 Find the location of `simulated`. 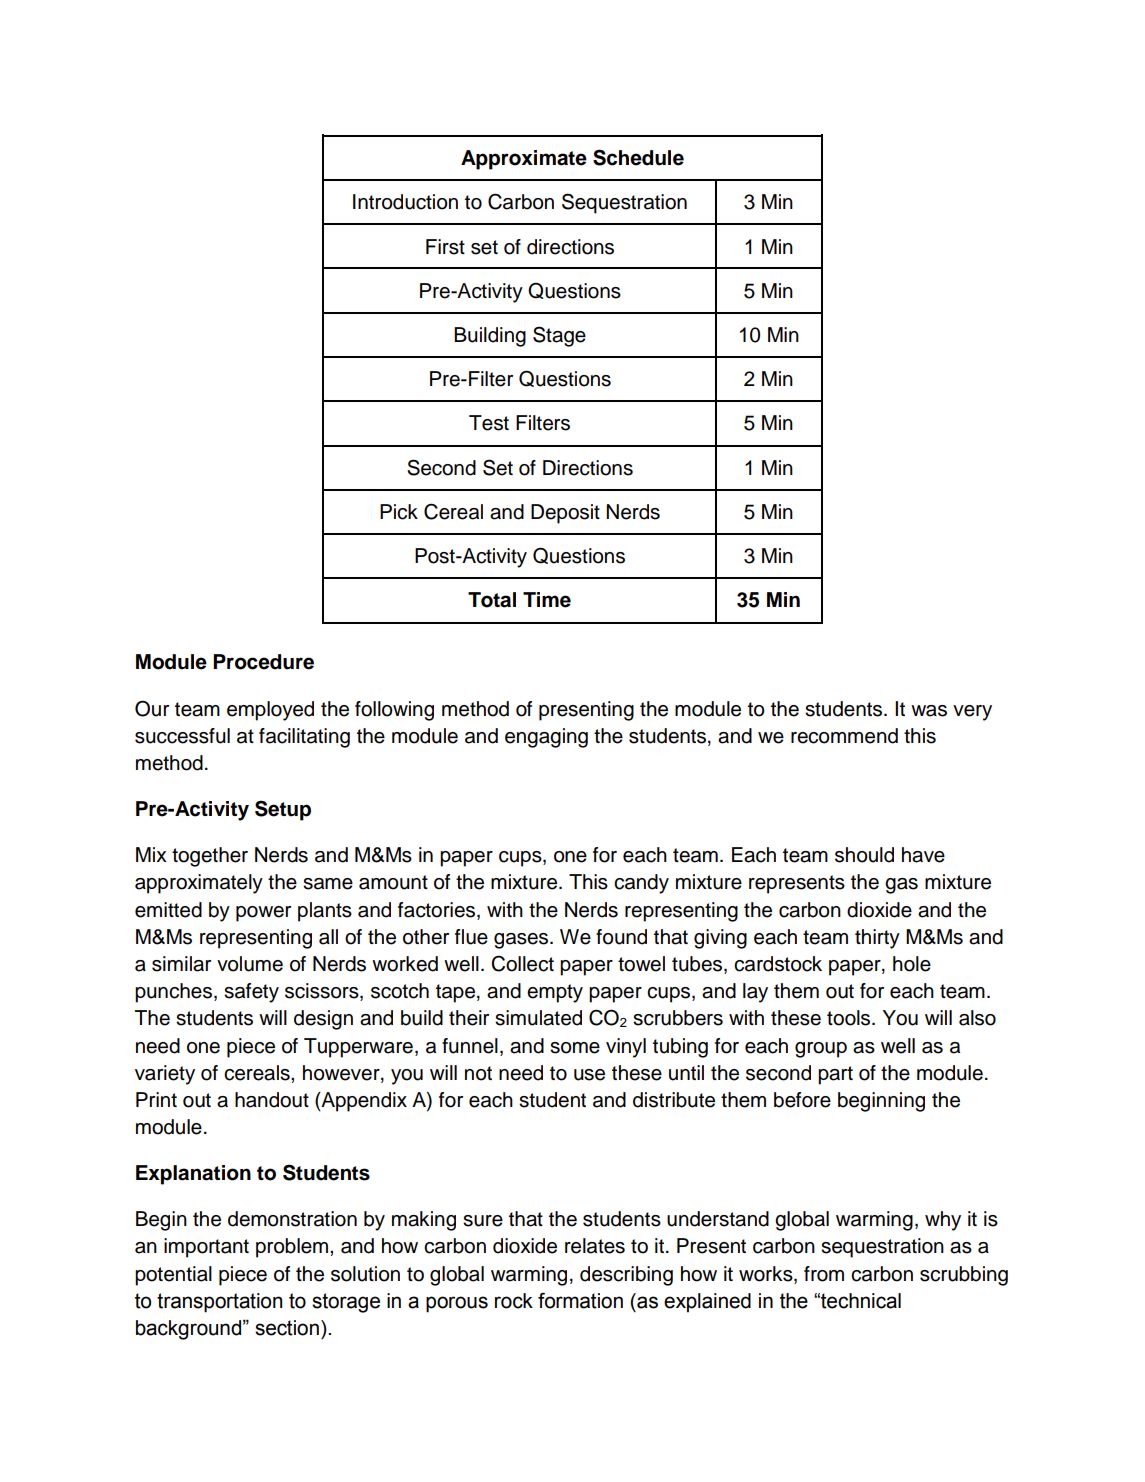

simulated is located at coordinates (538, 1018).
